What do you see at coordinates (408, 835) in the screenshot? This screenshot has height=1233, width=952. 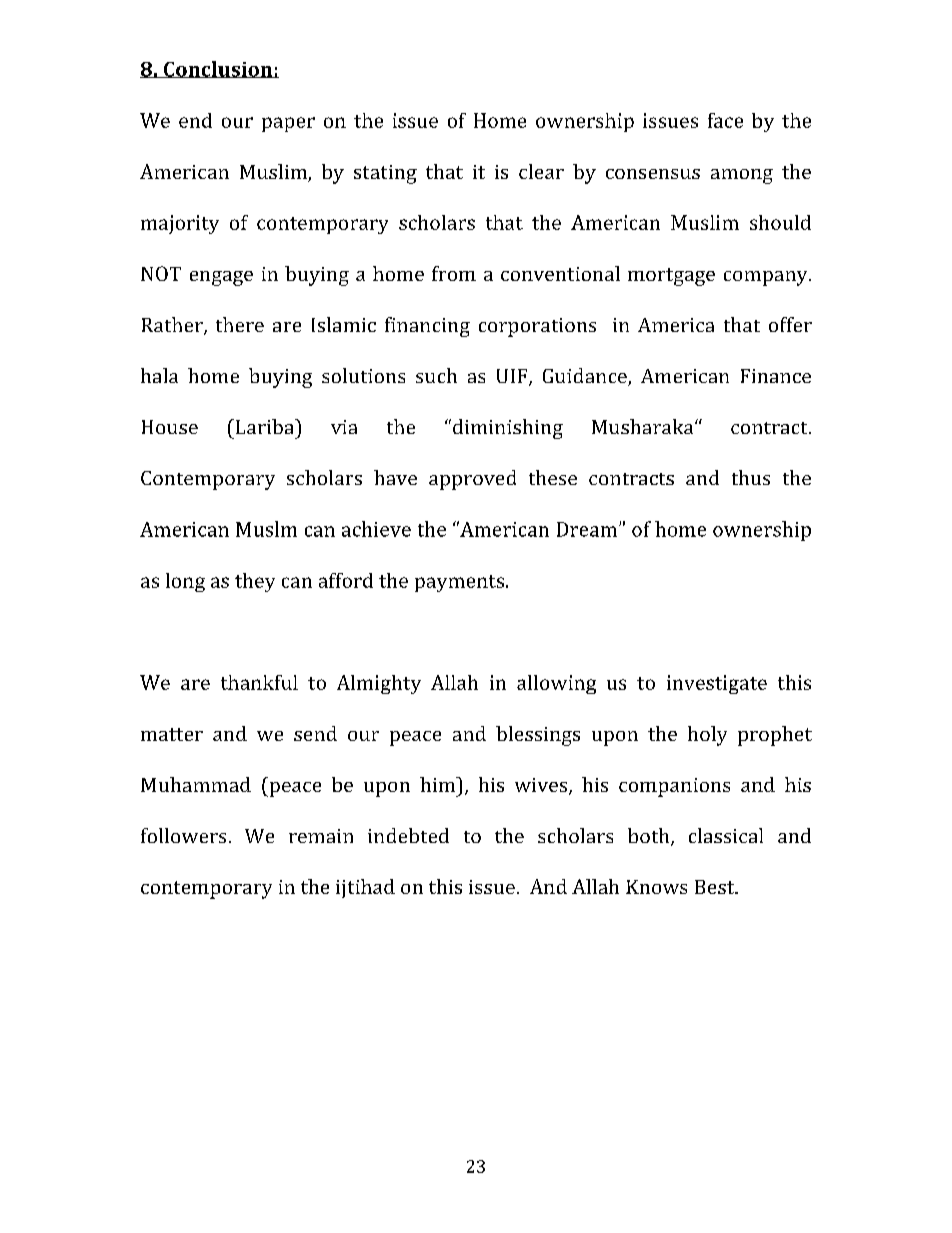 I see `indebted` at bounding box center [408, 835].
